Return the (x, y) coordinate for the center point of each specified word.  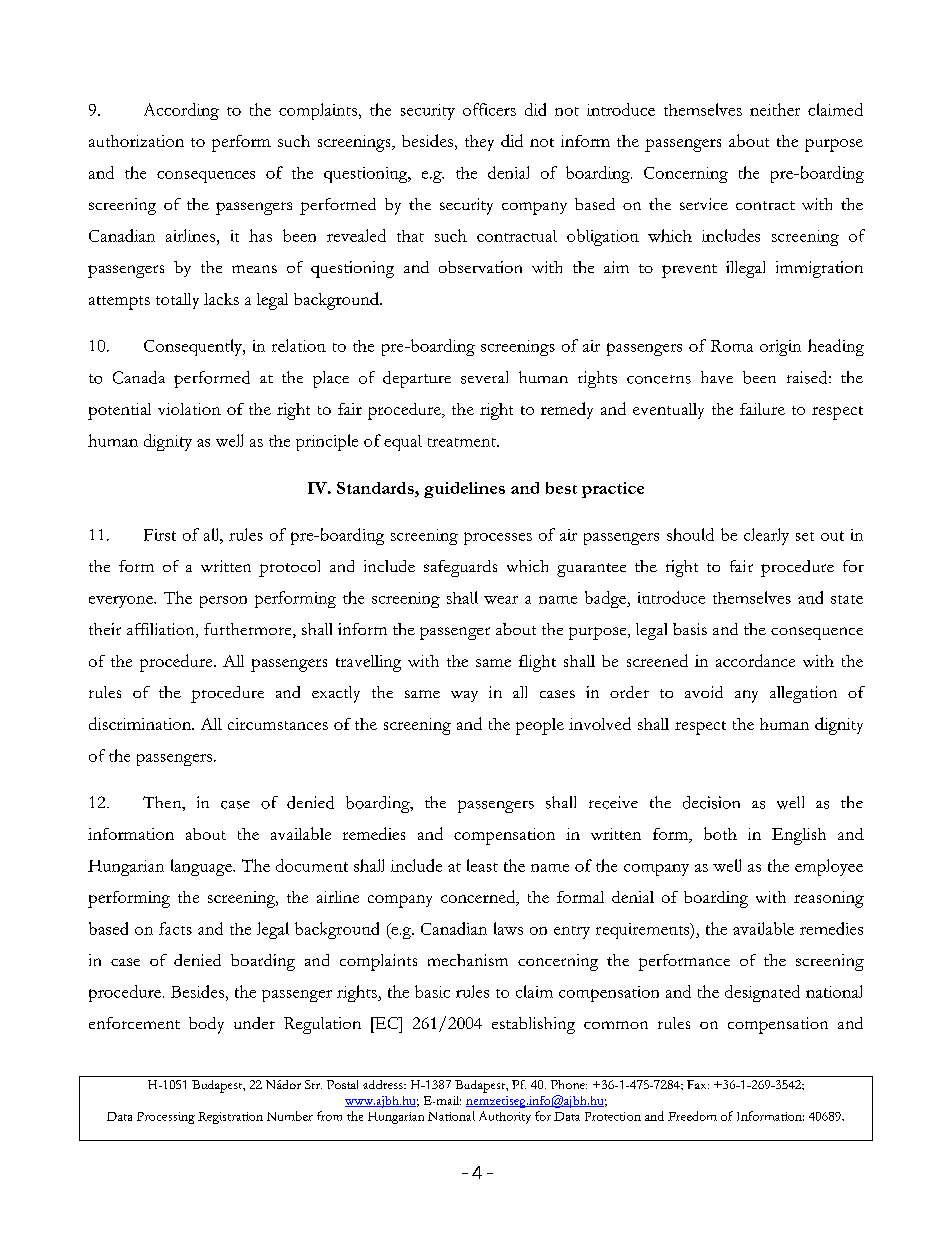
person (223, 602)
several (484, 377)
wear (501, 600)
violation (189, 409)
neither (775, 109)
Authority (505, 1117)
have (717, 377)
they (479, 143)
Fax (698, 1084)
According (181, 111)
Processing (166, 1118)
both (720, 833)
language (202, 867)
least (482, 865)
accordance (755, 660)
